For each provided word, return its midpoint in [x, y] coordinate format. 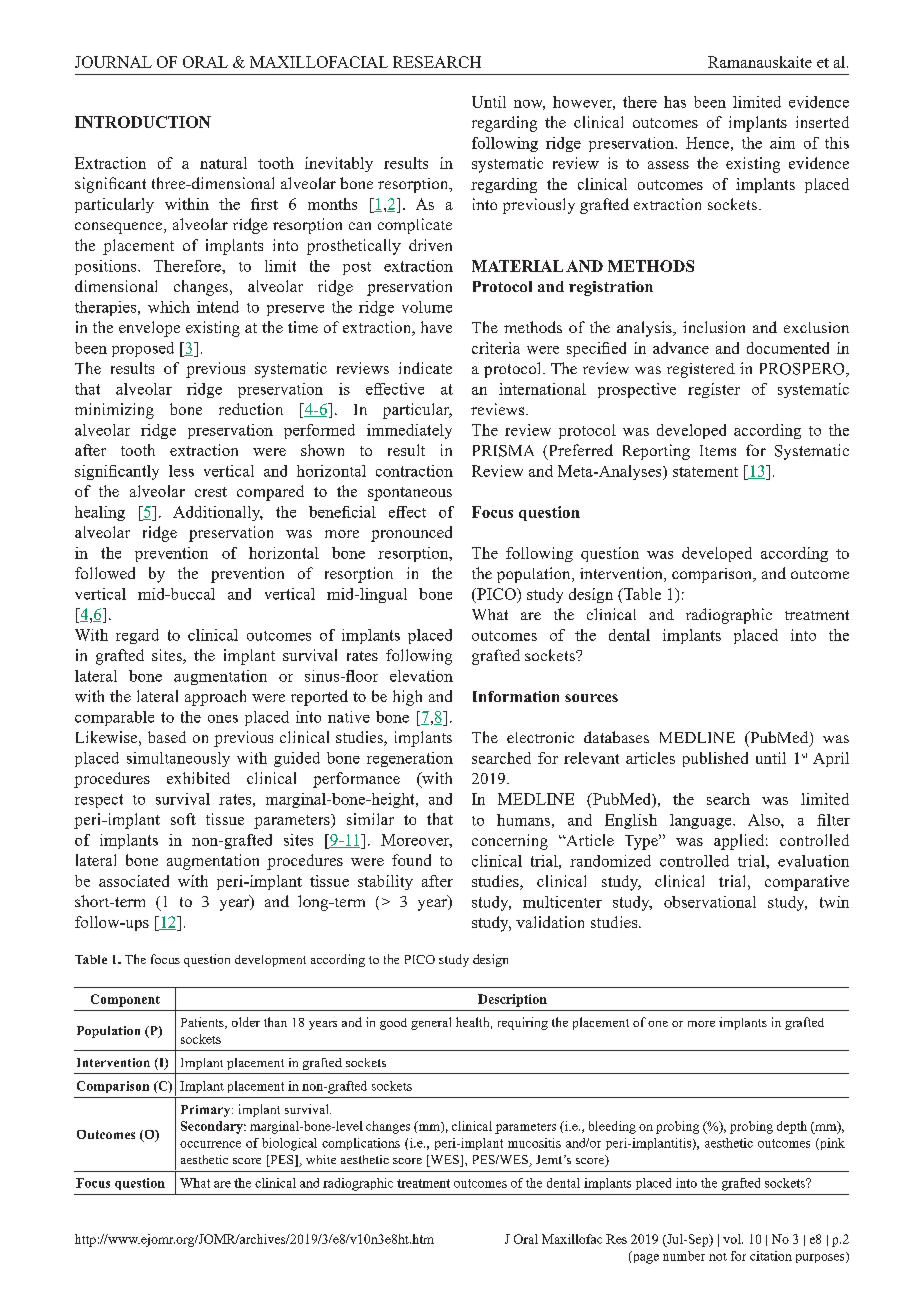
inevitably [339, 164]
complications [361, 1144]
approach [215, 698]
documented [788, 348]
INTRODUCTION [143, 122]
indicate [425, 368]
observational [710, 902]
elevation [421, 676]
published [715, 759]
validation [550, 922]
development [270, 961]
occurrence [210, 1144]
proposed [143, 349]
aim [782, 143]
